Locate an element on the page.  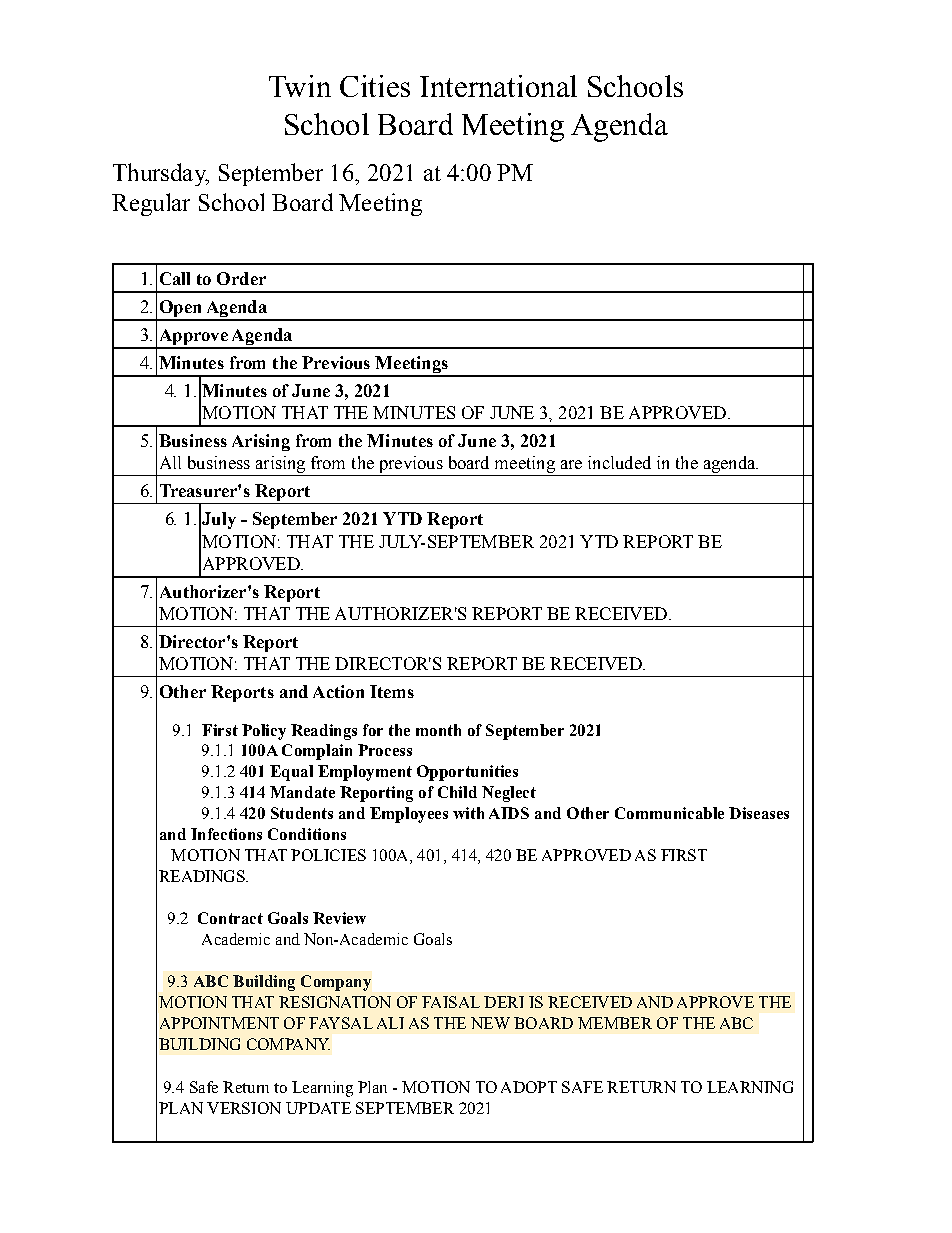
Cities is located at coordinates (375, 86).
